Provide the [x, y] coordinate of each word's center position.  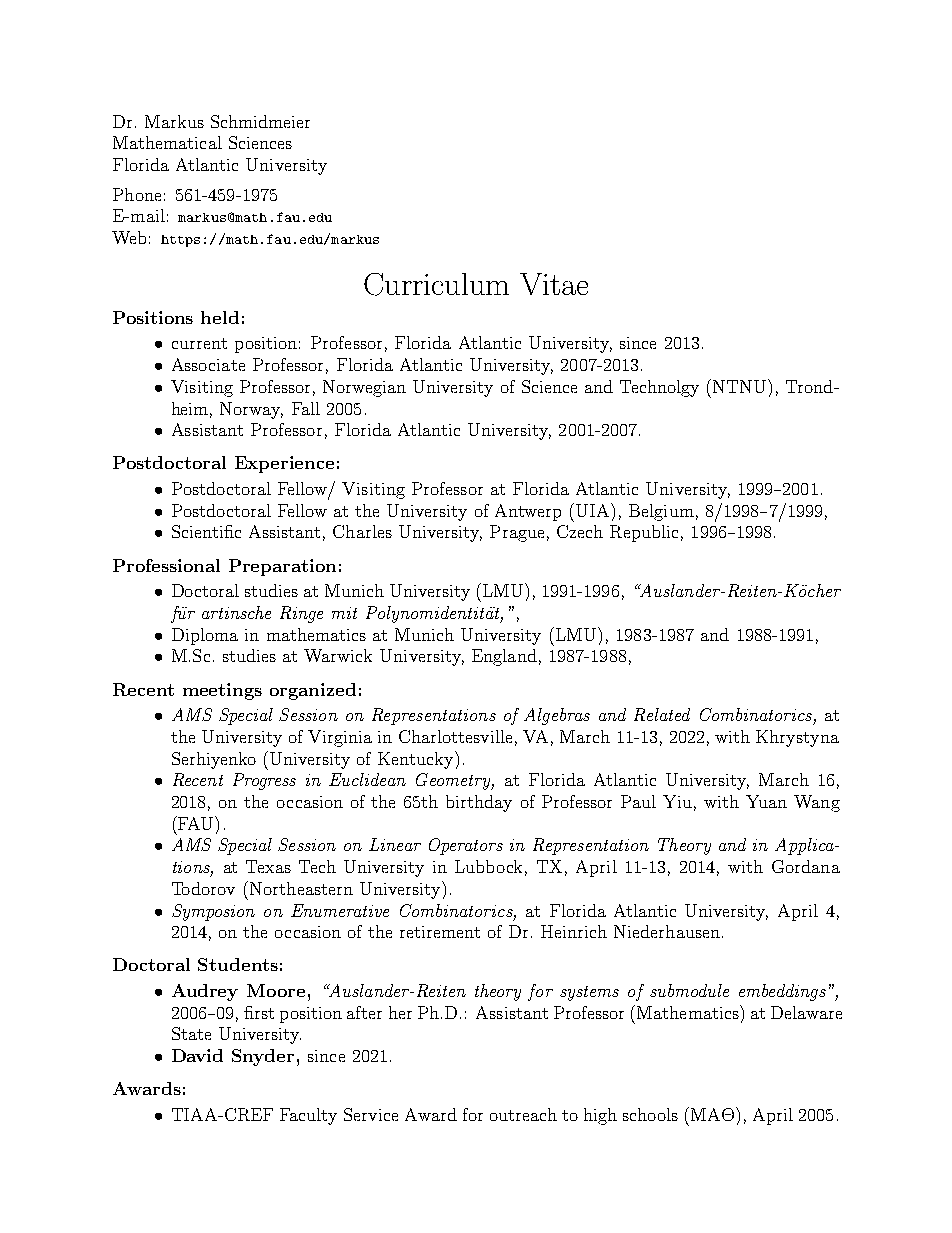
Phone [137, 194]
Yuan [766, 801]
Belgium [661, 512]
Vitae [554, 284]
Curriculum [436, 284]
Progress [264, 781]
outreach [523, 1114]
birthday [479, 803]
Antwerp [528, 512]
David [197, 1055]
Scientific [206, 531]
